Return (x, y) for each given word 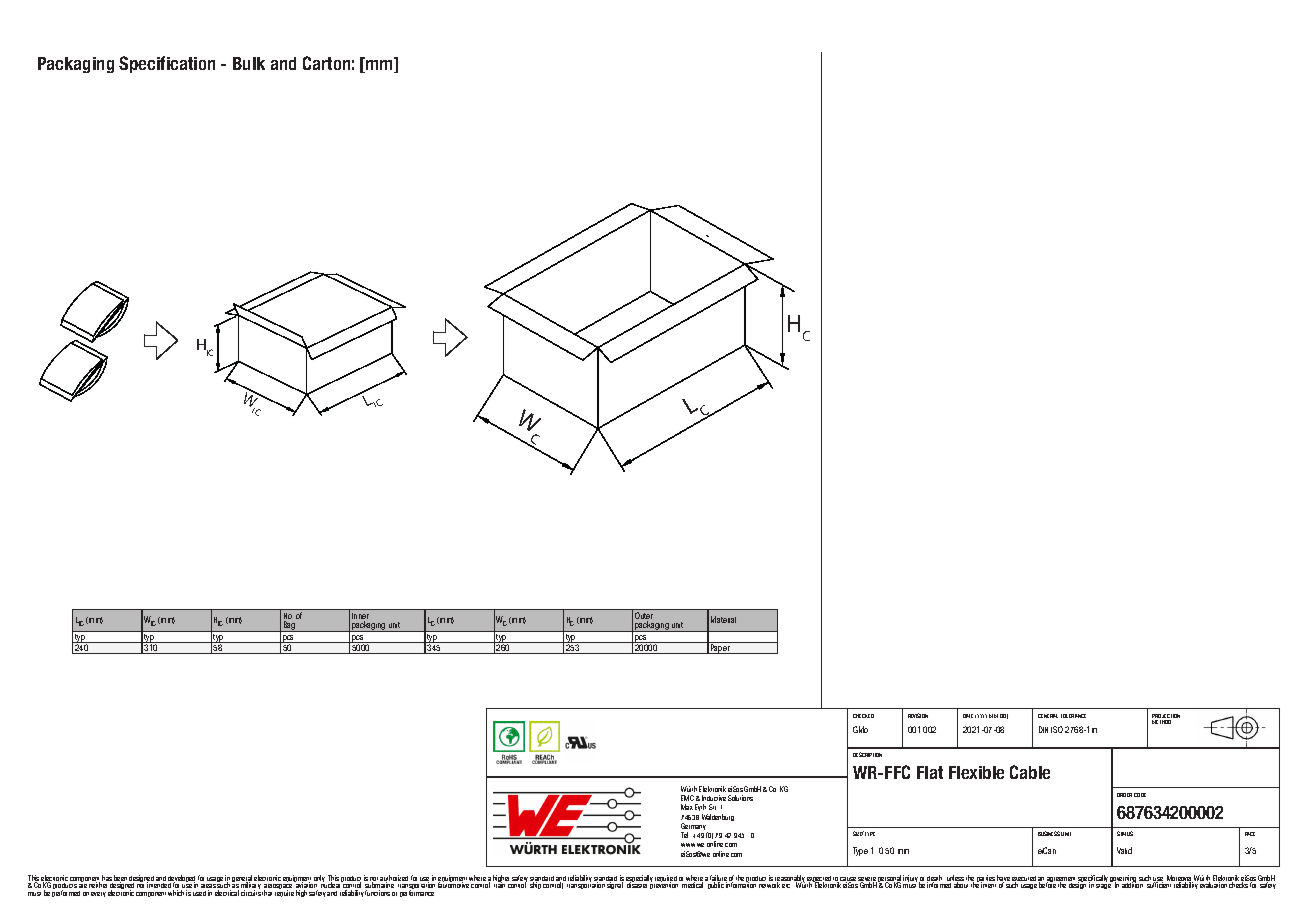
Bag (289, 626)
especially (640, 880)
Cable (1030, 772)
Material (723, 619)
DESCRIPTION (867, 754)
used (199, 893)
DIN (1043, 729)
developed (183, 880)
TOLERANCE (1073, 716)
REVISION (918, 715)
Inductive (714, 798)
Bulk (249, 63)
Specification (167, 64)
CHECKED (863, 716)
